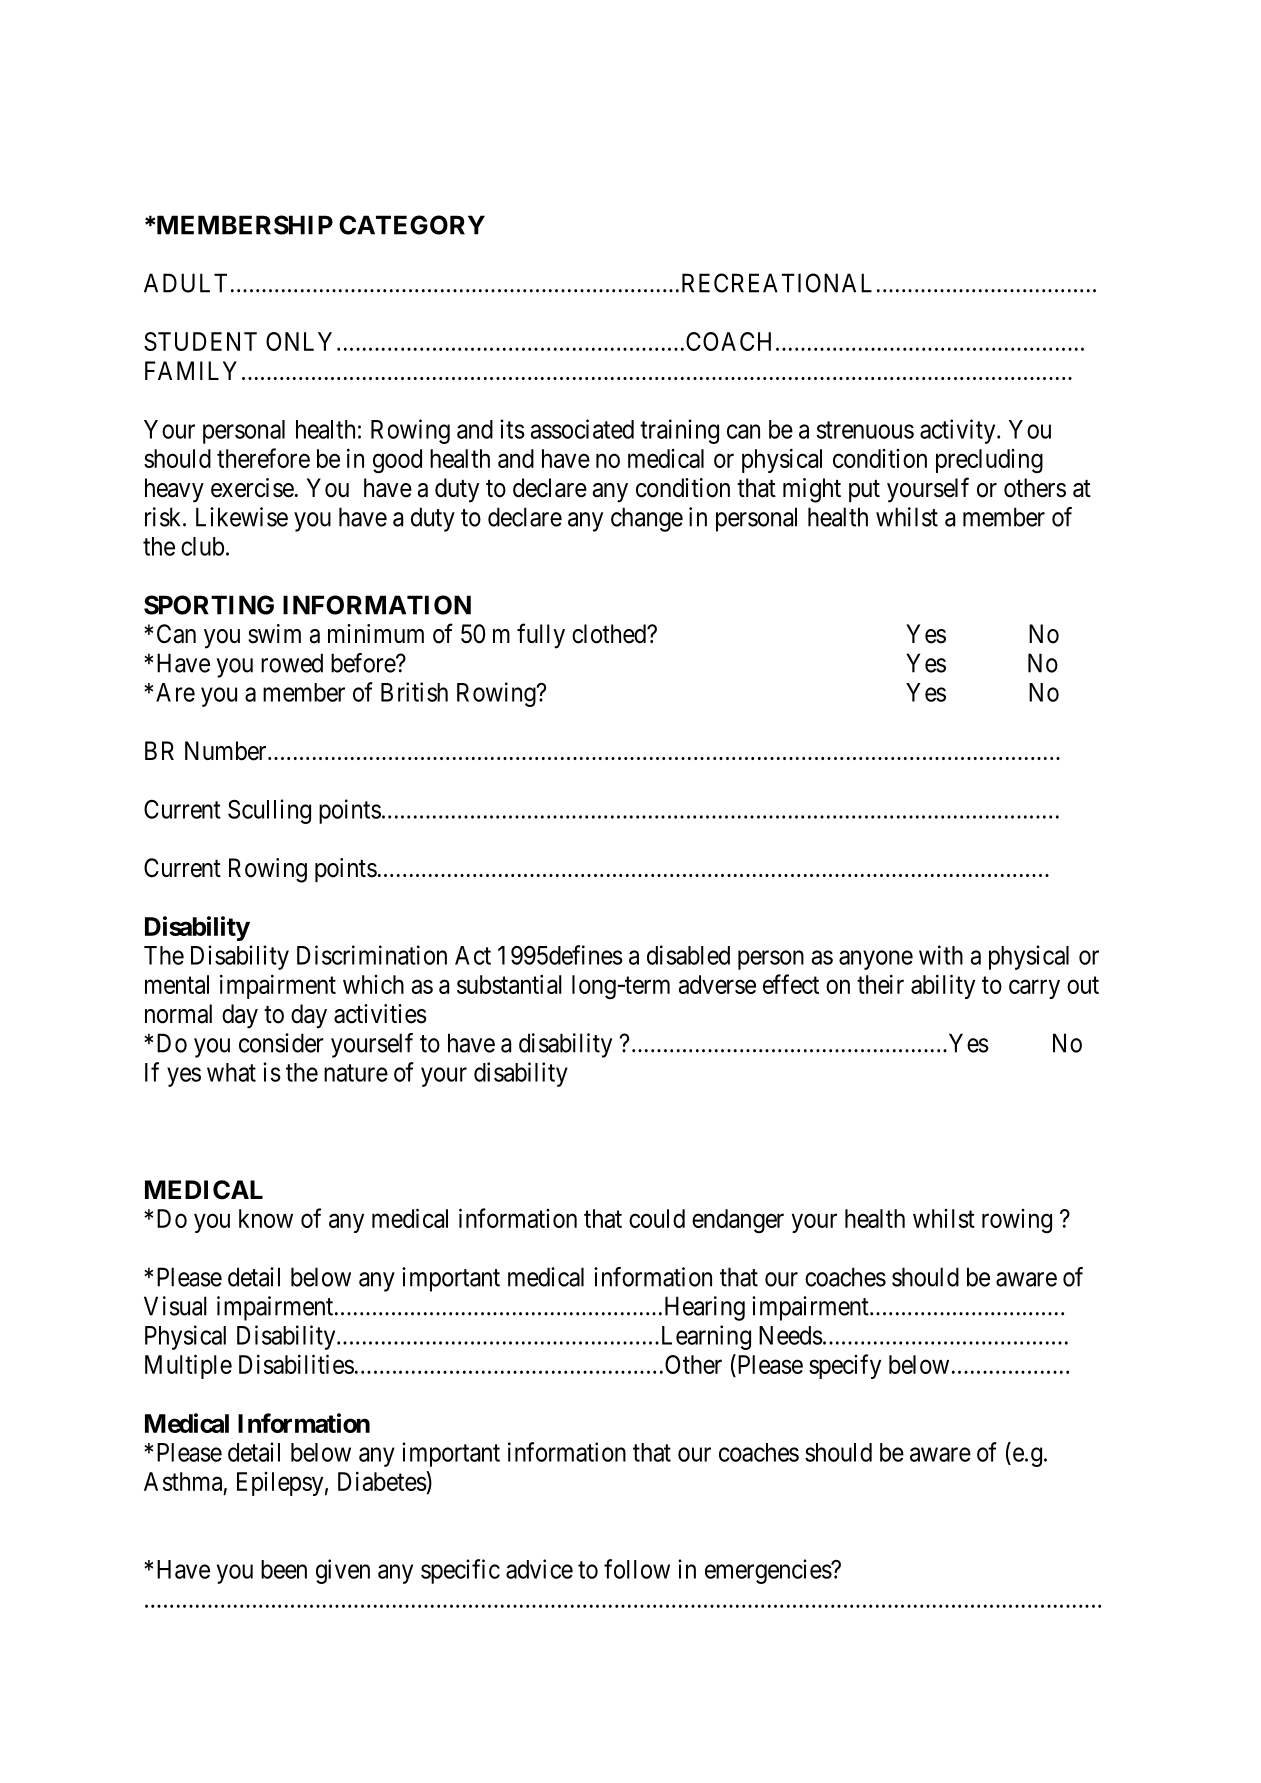 The width and height of the screenshot is (1261, 1783). I want to click on follow, so click(637, 1569).
